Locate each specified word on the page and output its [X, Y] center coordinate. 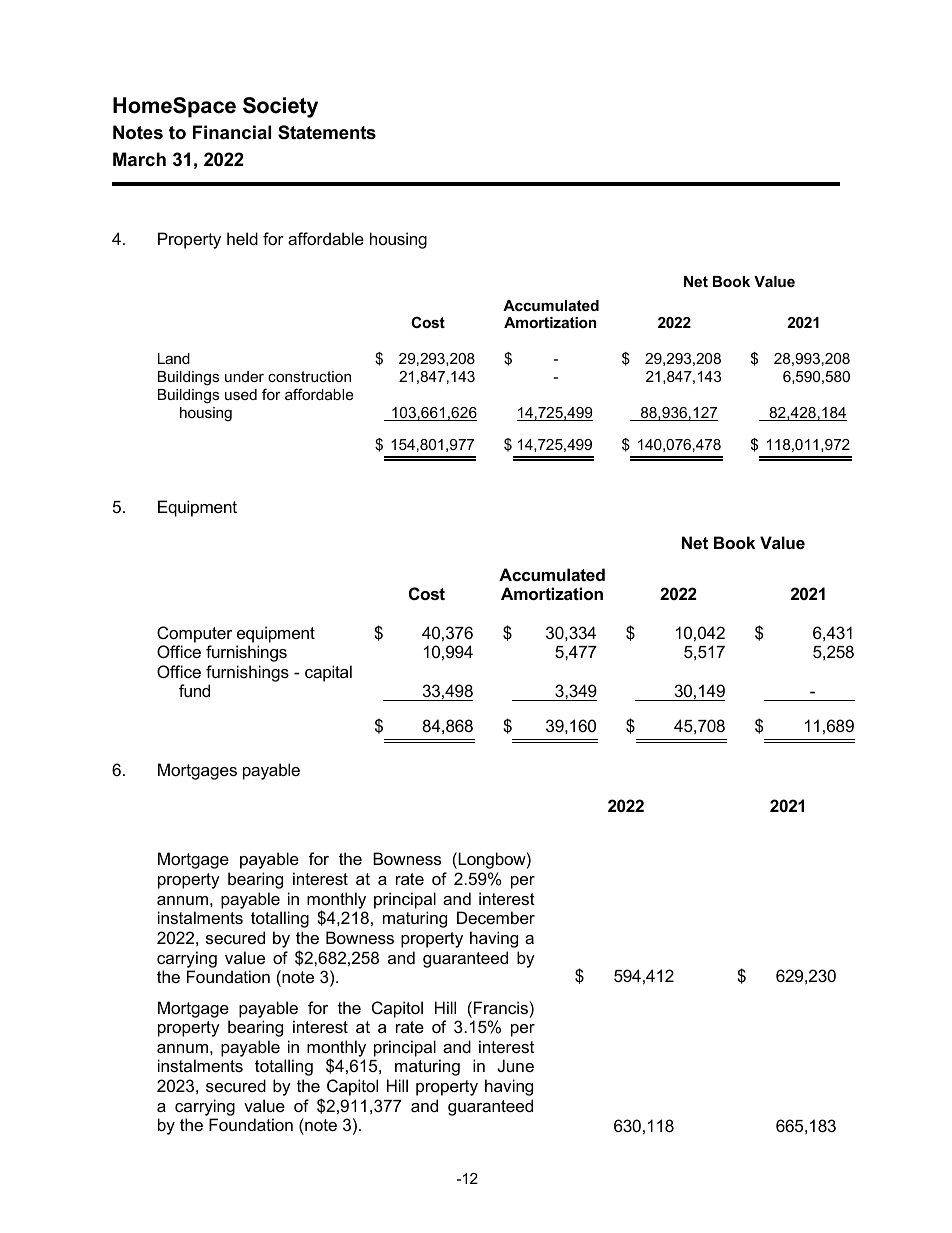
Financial [232, 132]
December [496, 917]
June [516, 1065]
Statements [327, 132]
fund [194, 690]
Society [280, 107]
